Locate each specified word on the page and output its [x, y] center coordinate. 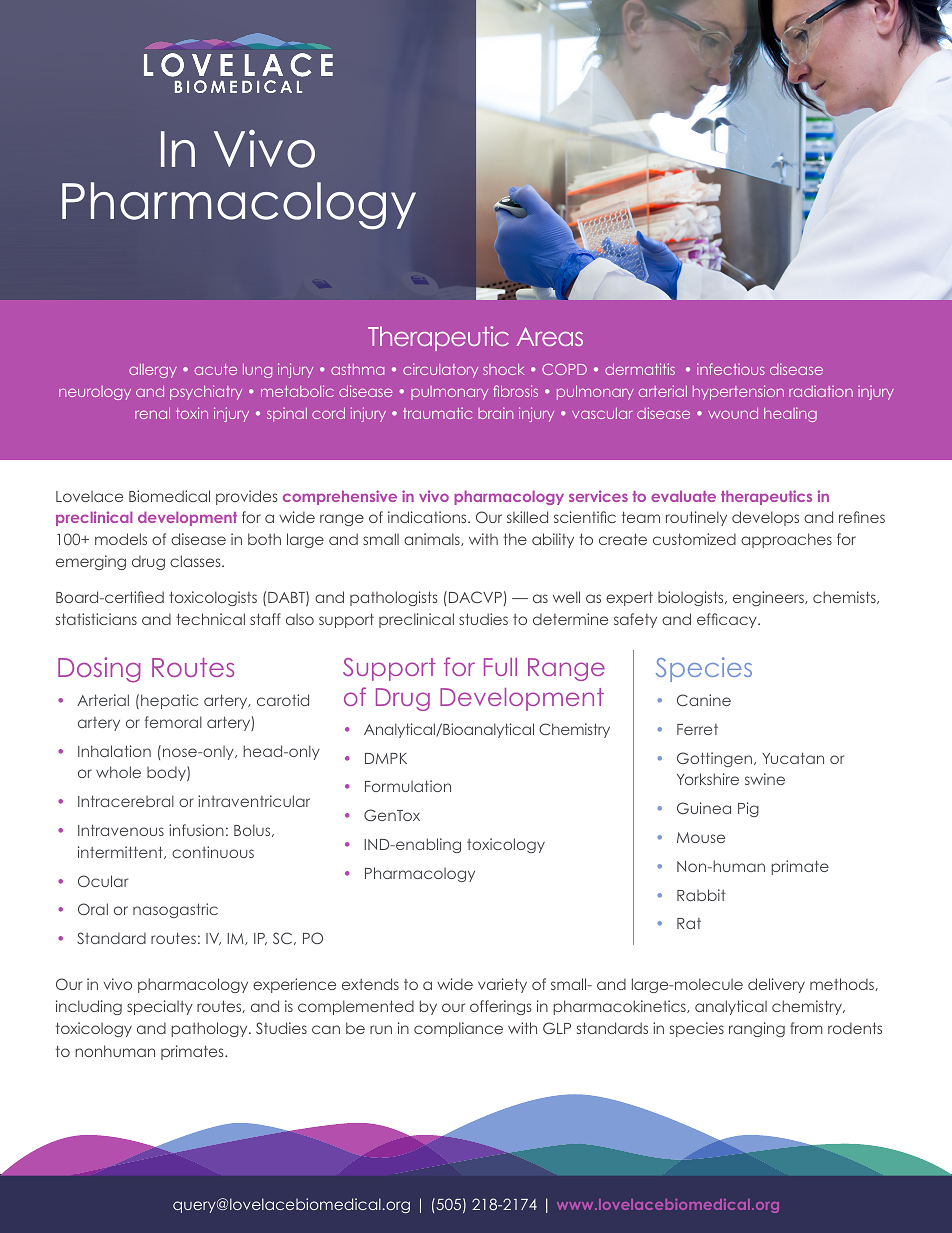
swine [765, 779]
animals [433, 539]
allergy [153, 371]
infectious [731, 369]
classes [196, 561]
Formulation [408, 786]
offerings [501, 1007]
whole [118, 772]
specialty [160, 1007]
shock [503, 369]
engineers [769, 598]
